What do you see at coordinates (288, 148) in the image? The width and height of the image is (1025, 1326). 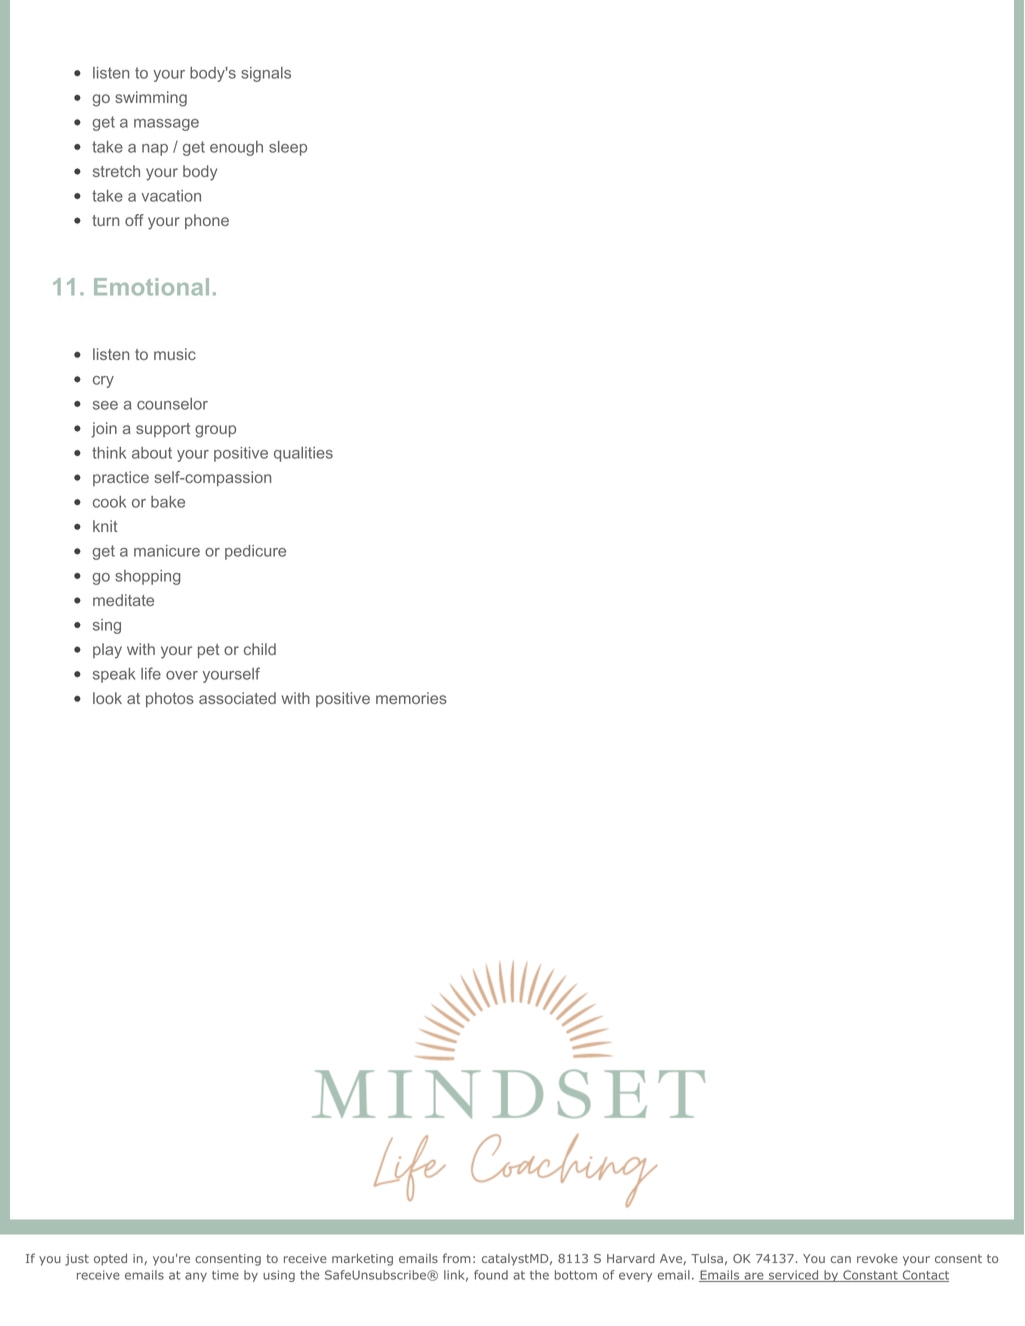 I see `sleep` at bounding box center [288, 148].
